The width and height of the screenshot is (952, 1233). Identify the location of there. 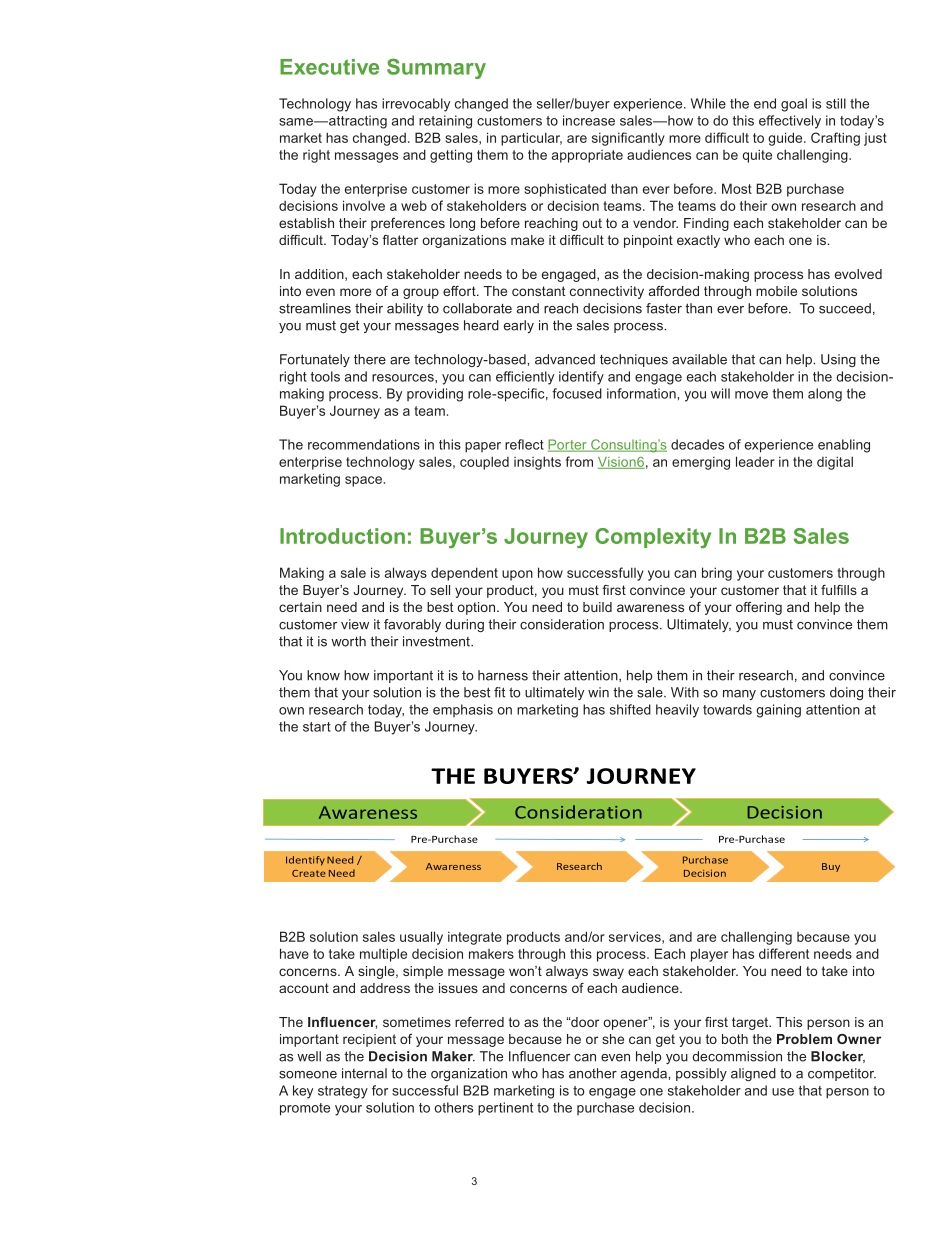
(370, 359).
